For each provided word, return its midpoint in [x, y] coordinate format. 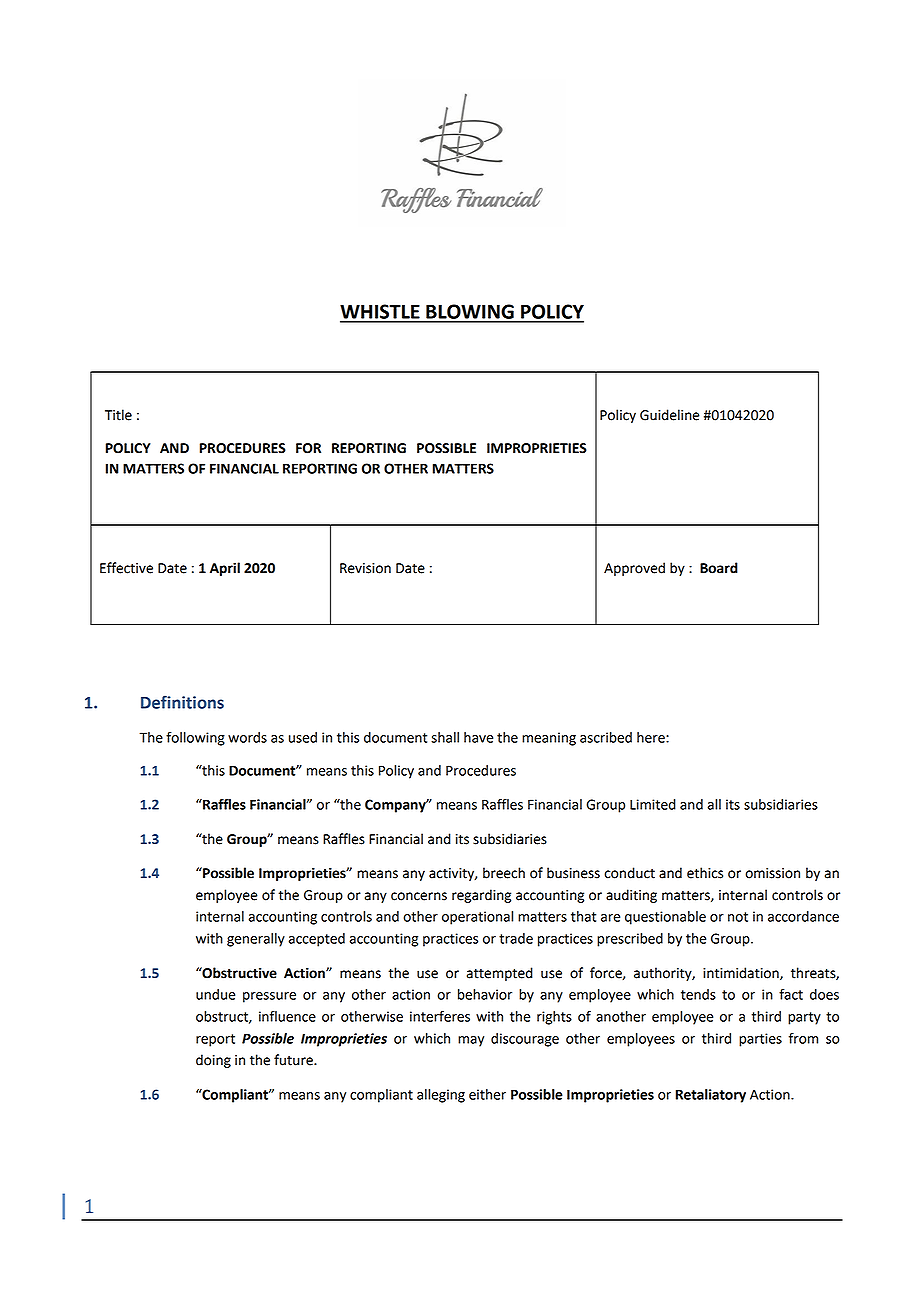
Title [118, 415]
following [195, 739]
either [487, 1094]
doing [213, 1061]
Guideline [669, 415]
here [652, 737]
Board [719, 568]
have [478, 737]
